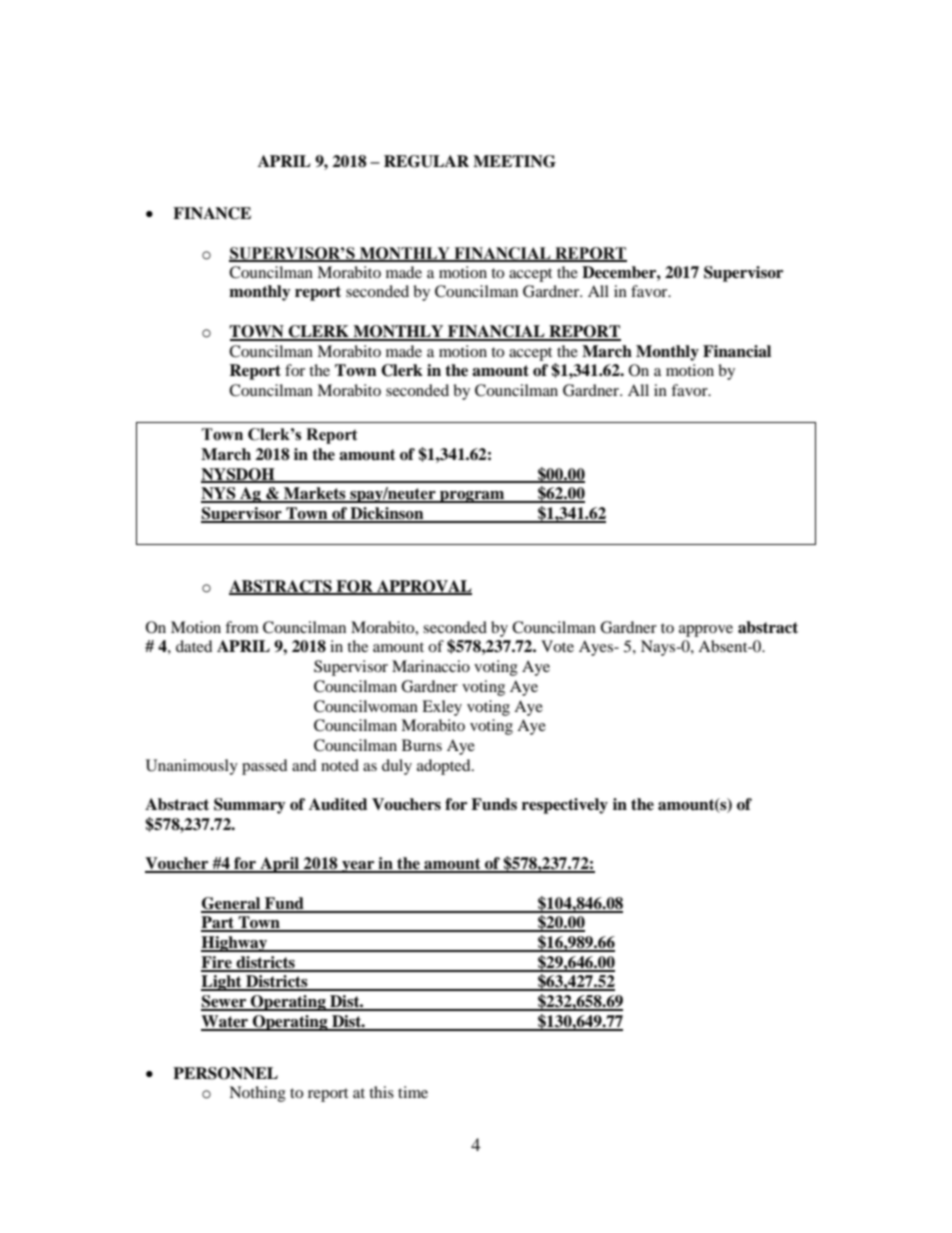 The height and width of the document is (1233, 952). Describe the element at coordinates (514, 161) in the document. I see `MEETING` at that location.
